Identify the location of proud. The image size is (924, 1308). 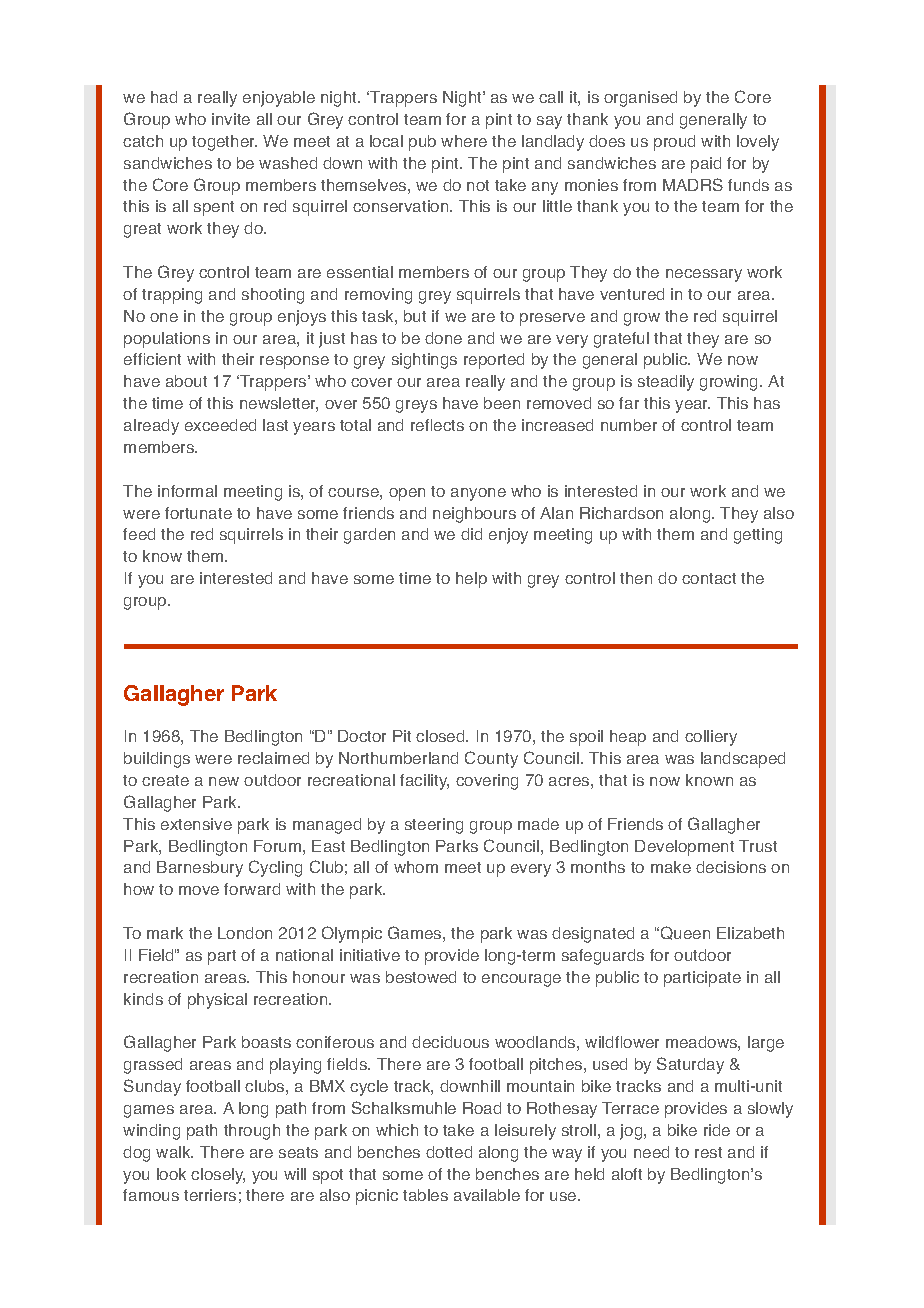
(674, 143).
